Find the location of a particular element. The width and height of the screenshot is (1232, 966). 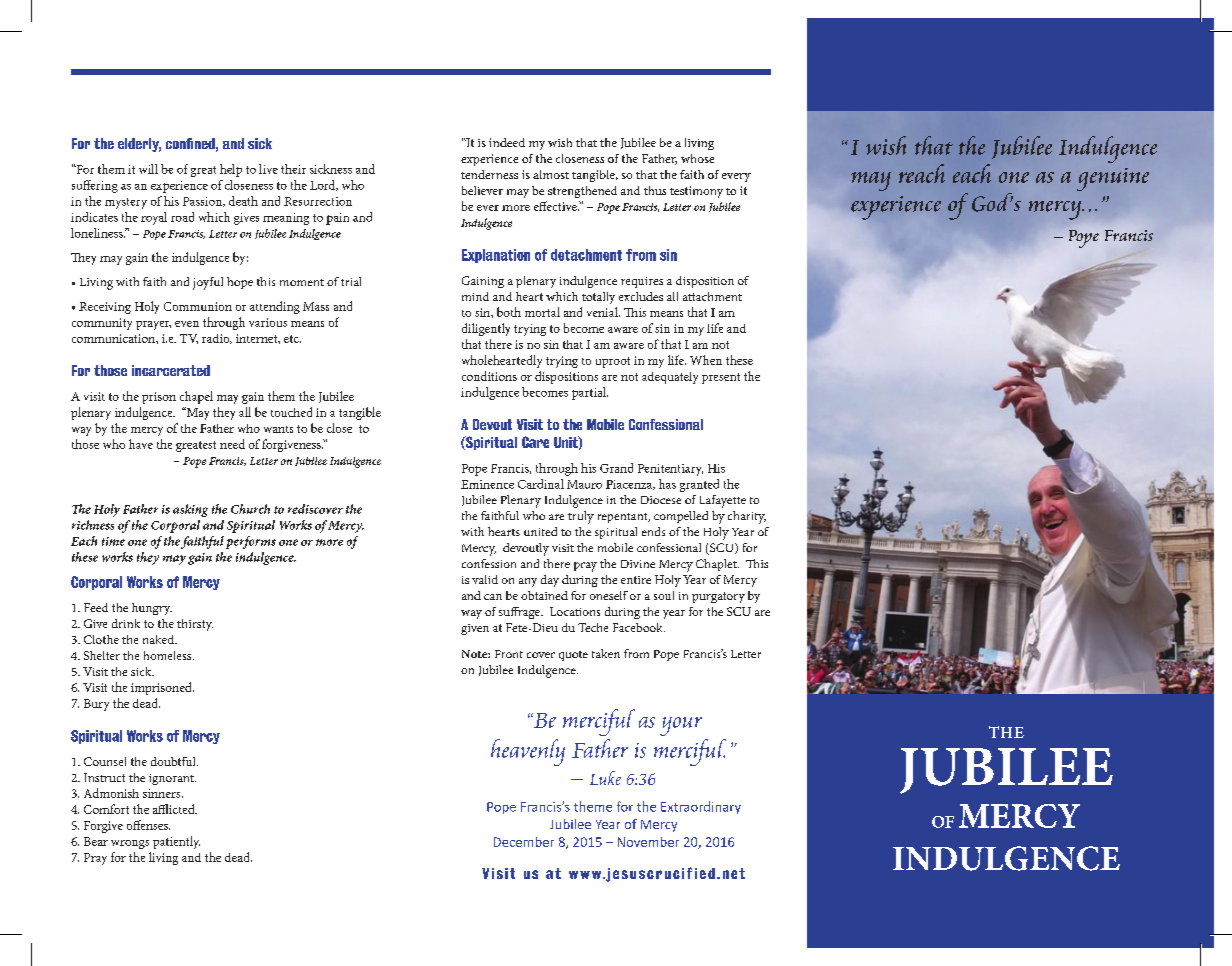

genuine is located at coordinates (1113, 179).
